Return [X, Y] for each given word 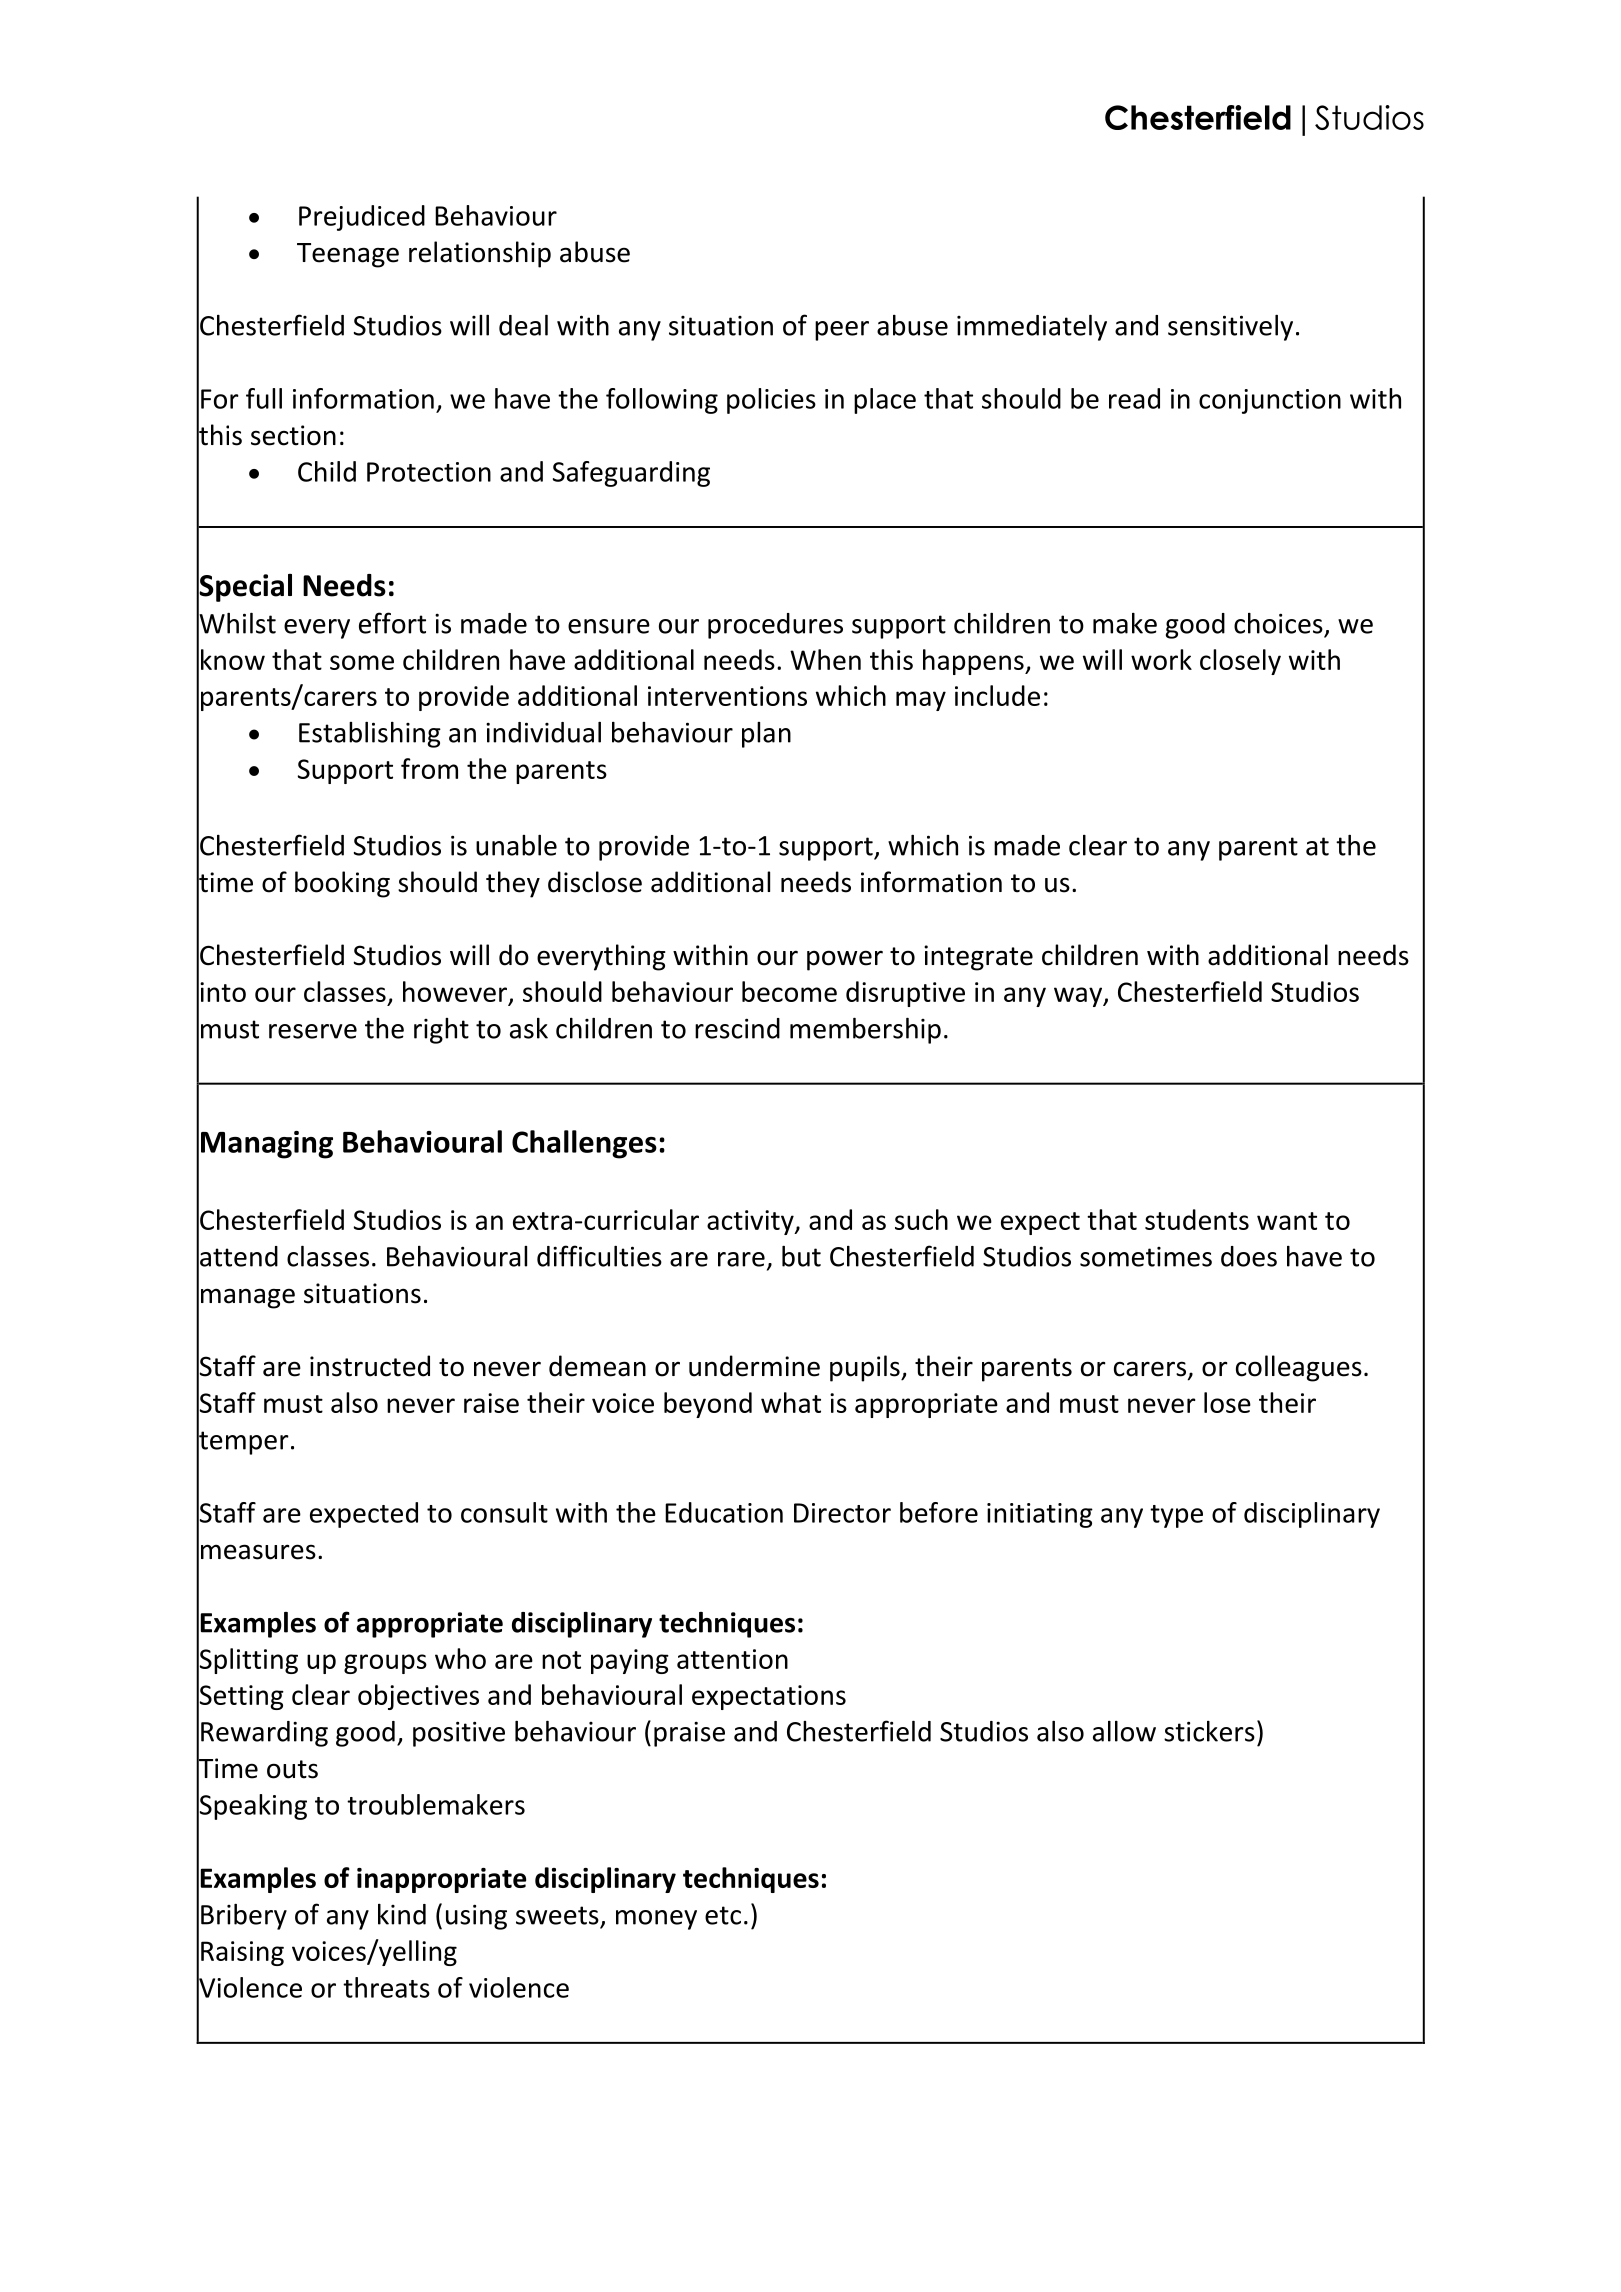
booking [342, 884]
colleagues [1299, 1368]
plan [766, 735]
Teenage [348, 255]
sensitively [1230, 328]
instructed [370, 1366]
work [1161, 659]
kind [402, 1914]
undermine [754, 1366]
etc [723, 1915]
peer [842, 331]
